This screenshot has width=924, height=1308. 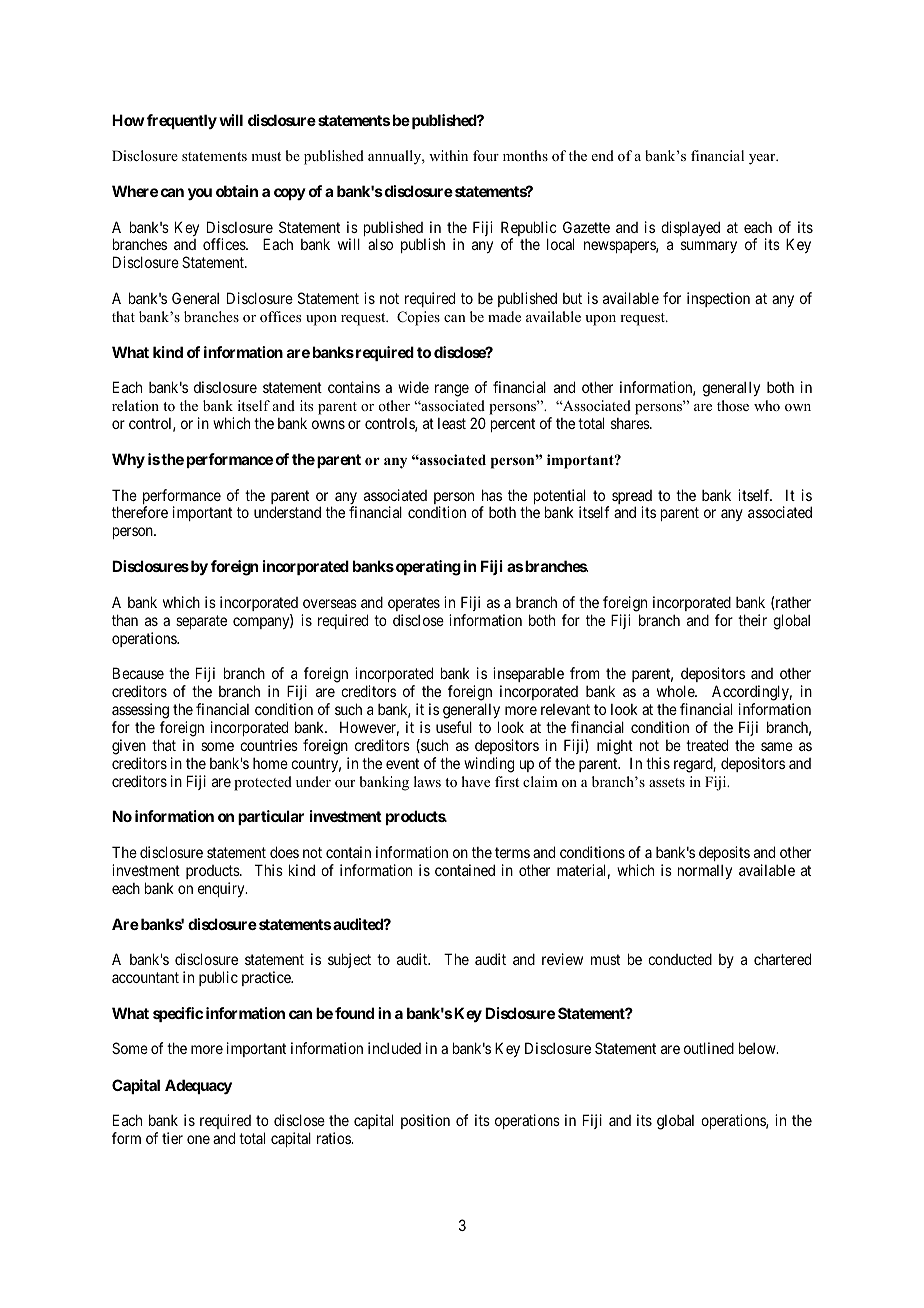 What do you see at coordinates (752, 620) in the screenshot?
I see `their` at bounding box center [752, 620].
